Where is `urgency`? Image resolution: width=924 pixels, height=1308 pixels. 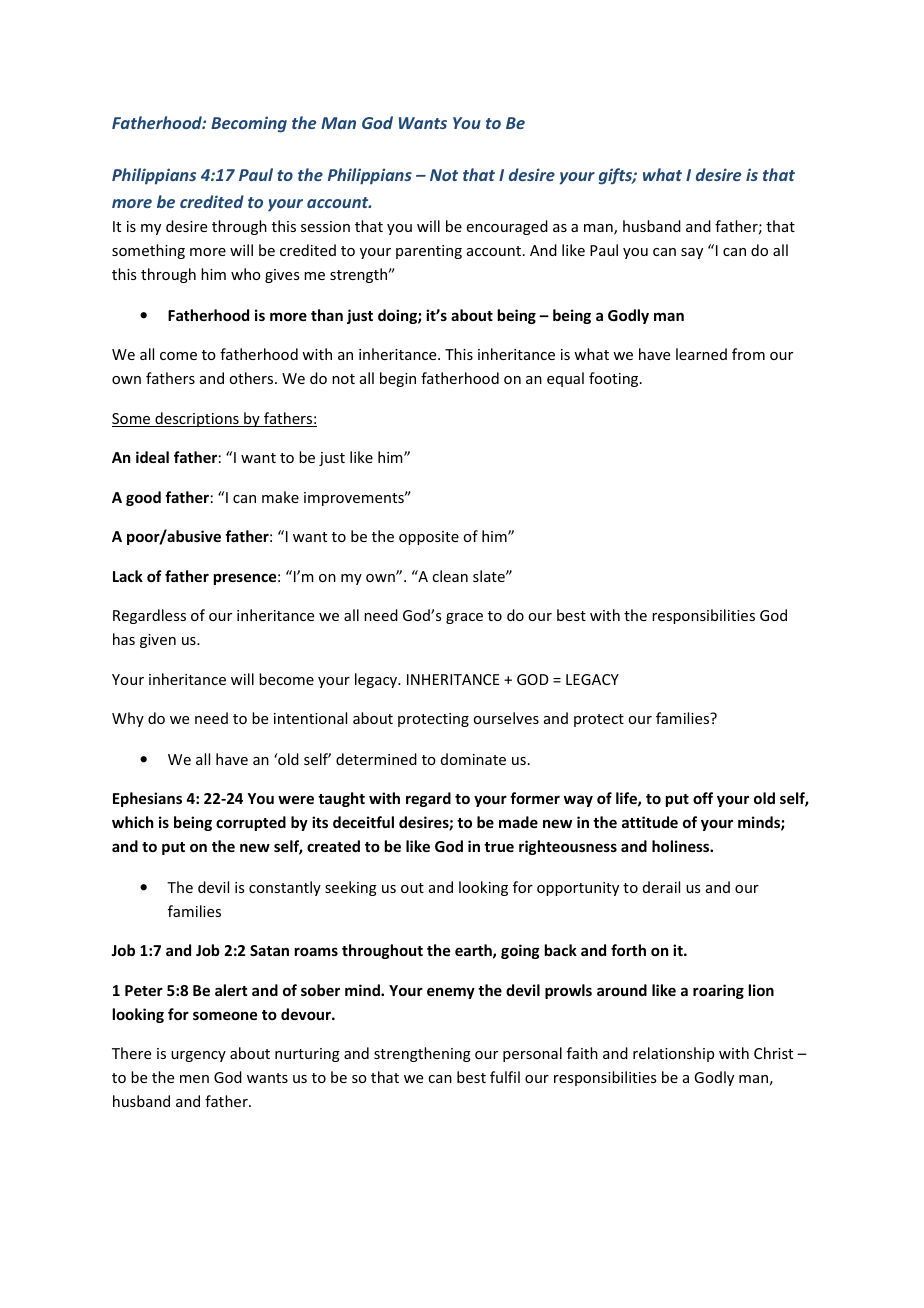 urgency is located at coordinates (198, 1056).
